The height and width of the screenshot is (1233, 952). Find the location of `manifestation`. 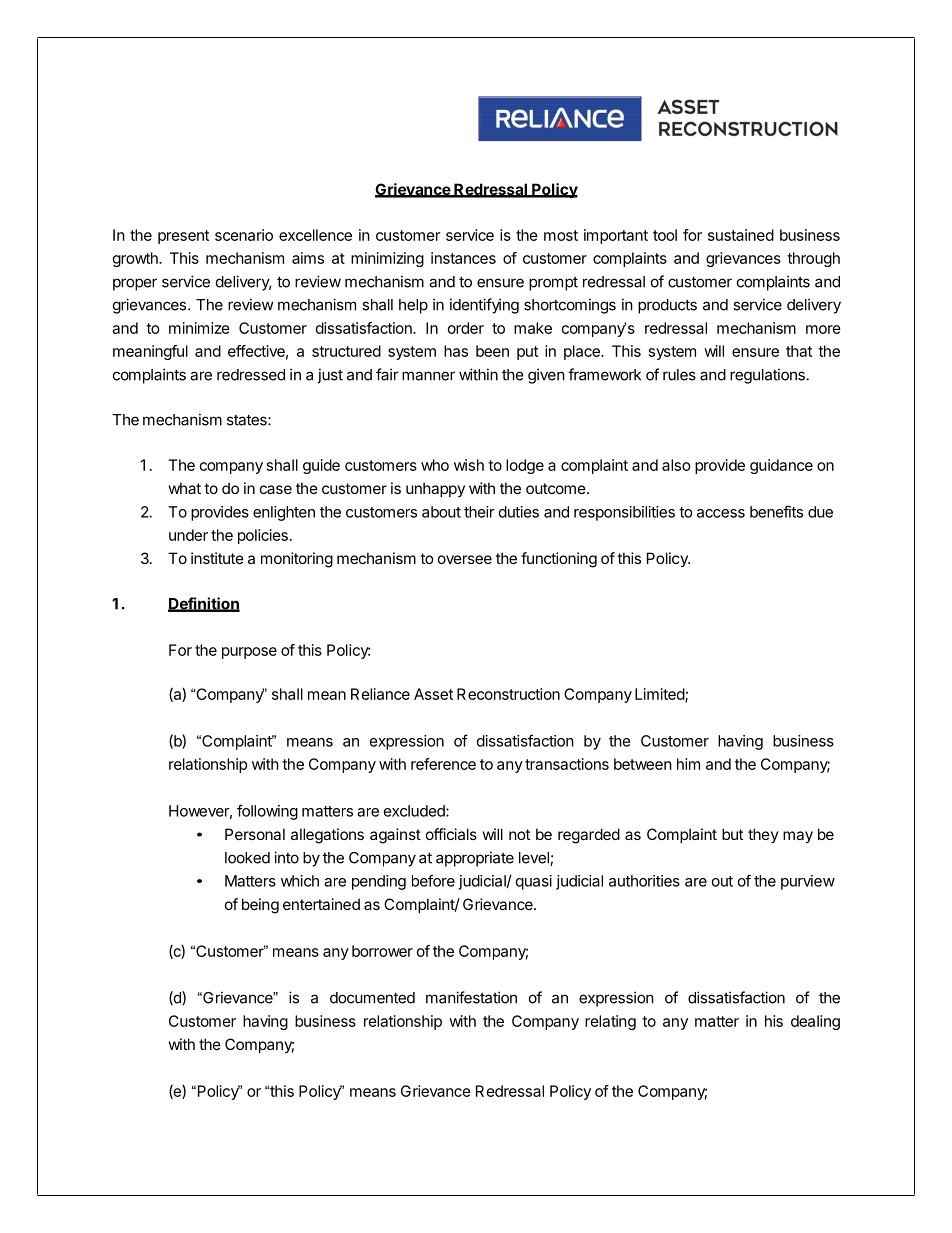

manifestation is located at coordinates (471, 997).
